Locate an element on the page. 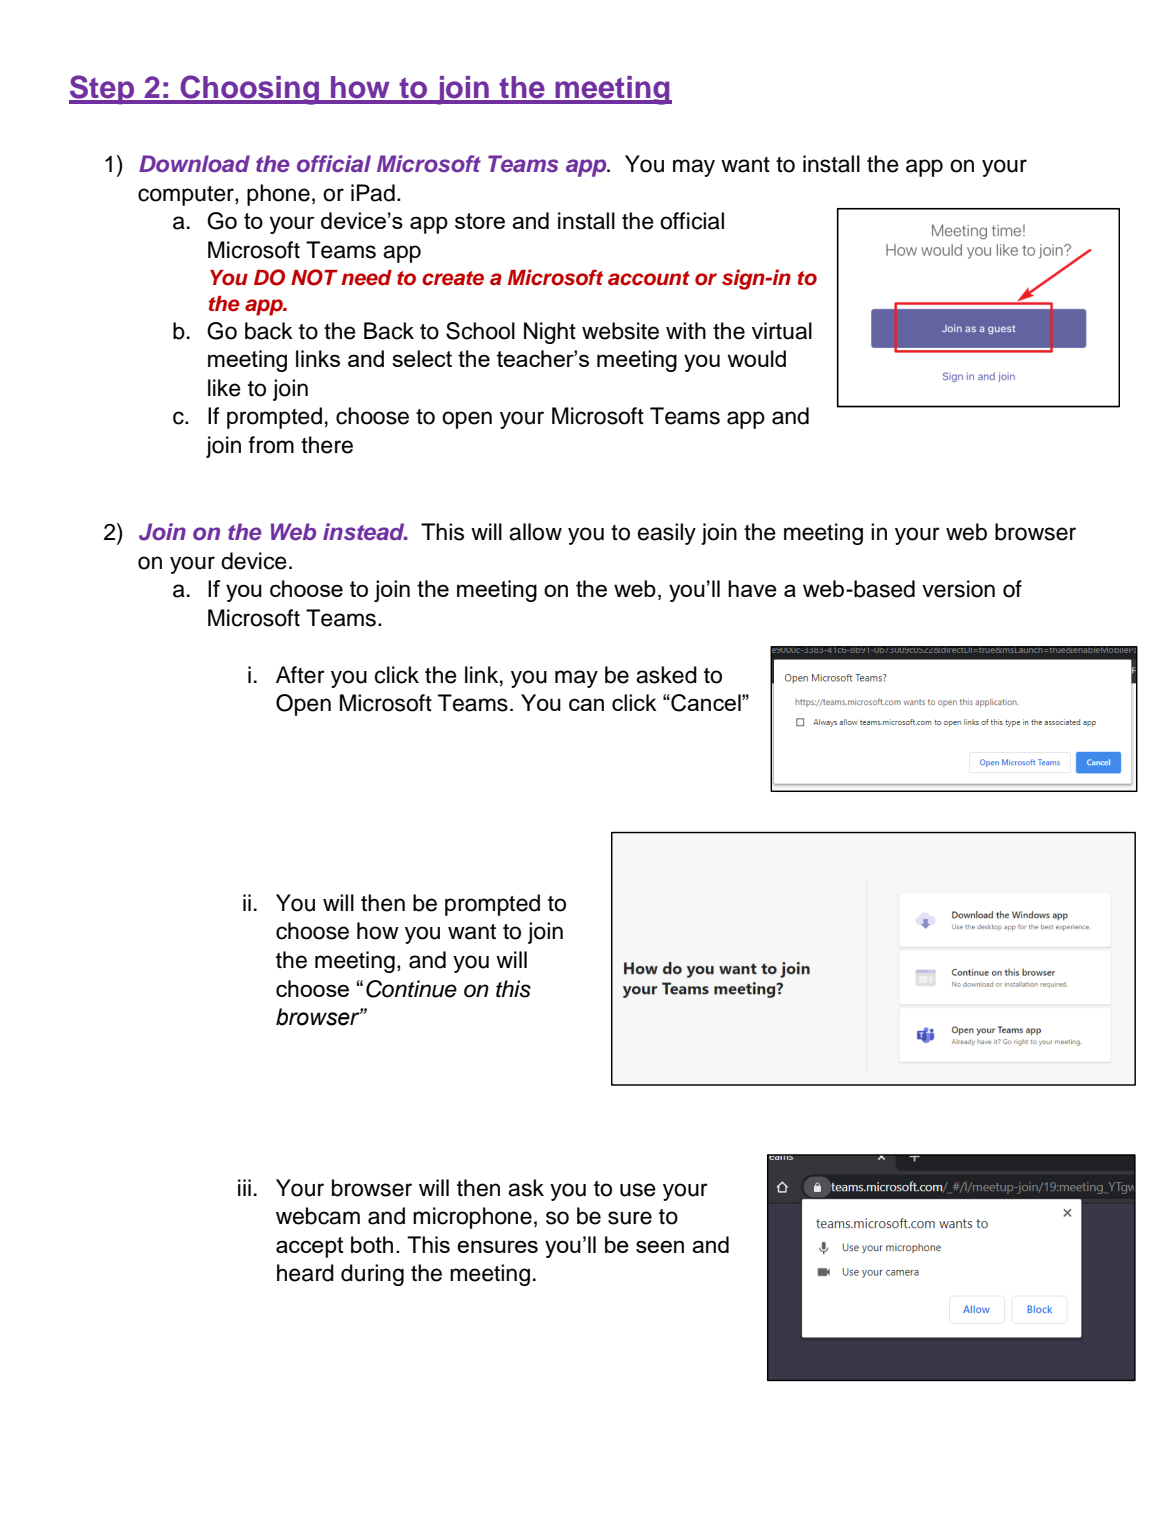  After is located at coordinates (300, 675).
